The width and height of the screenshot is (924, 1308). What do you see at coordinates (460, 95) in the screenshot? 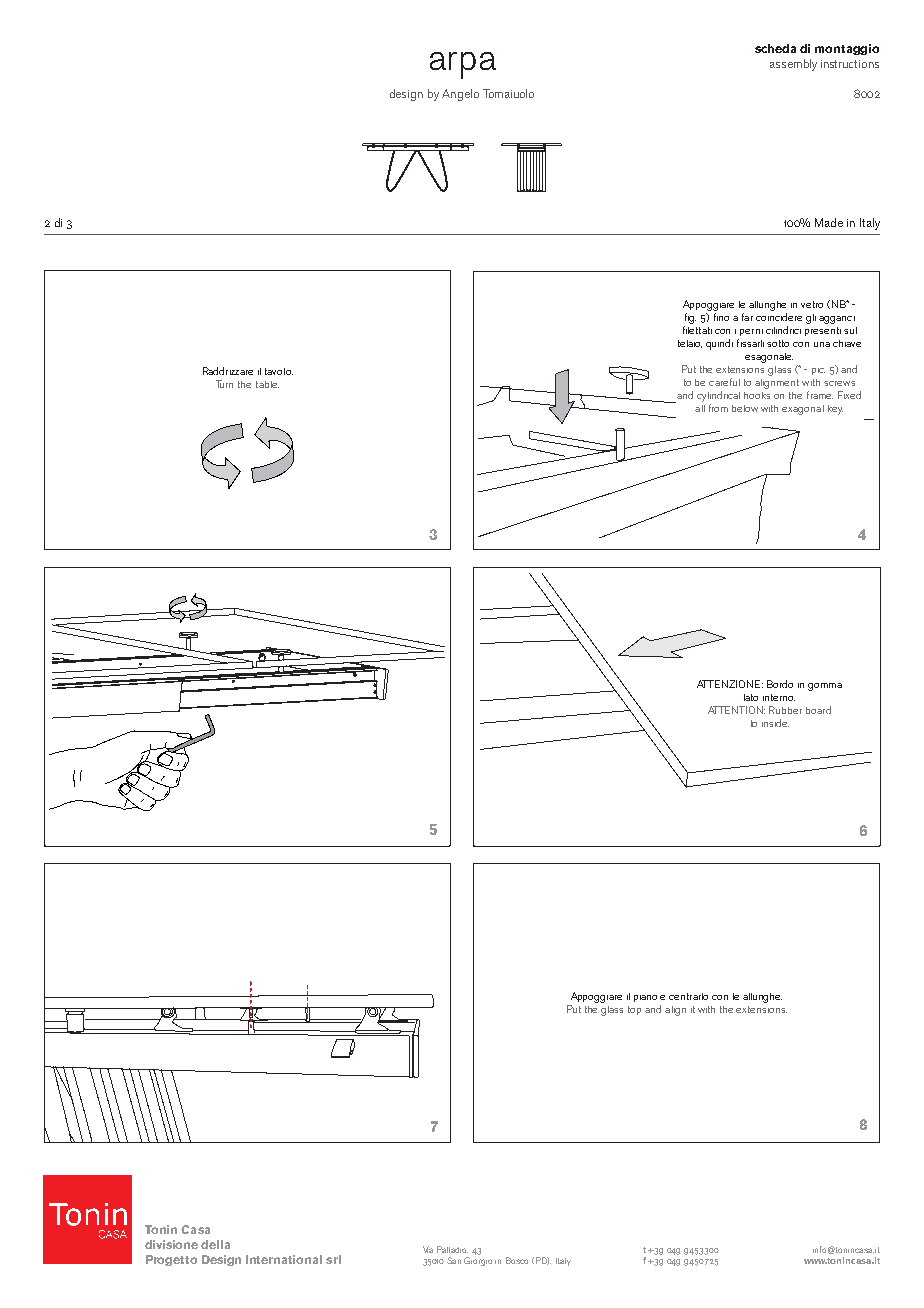
I see `Angelo` at bounding box center [460, 95].
